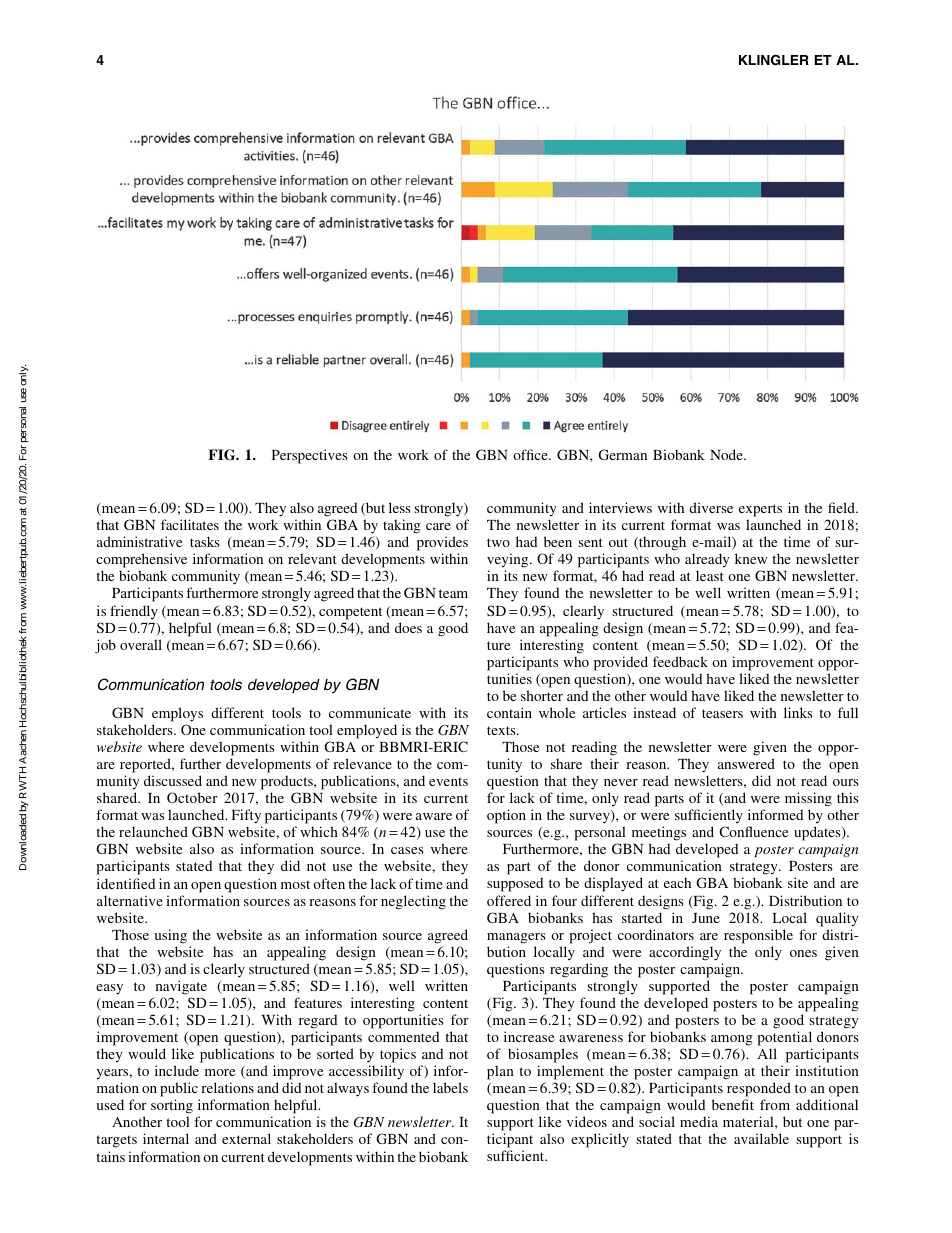  What do you see at coordinates (448, 781) in the screenshot?
I see `events` at bounding box center [448, 781].
